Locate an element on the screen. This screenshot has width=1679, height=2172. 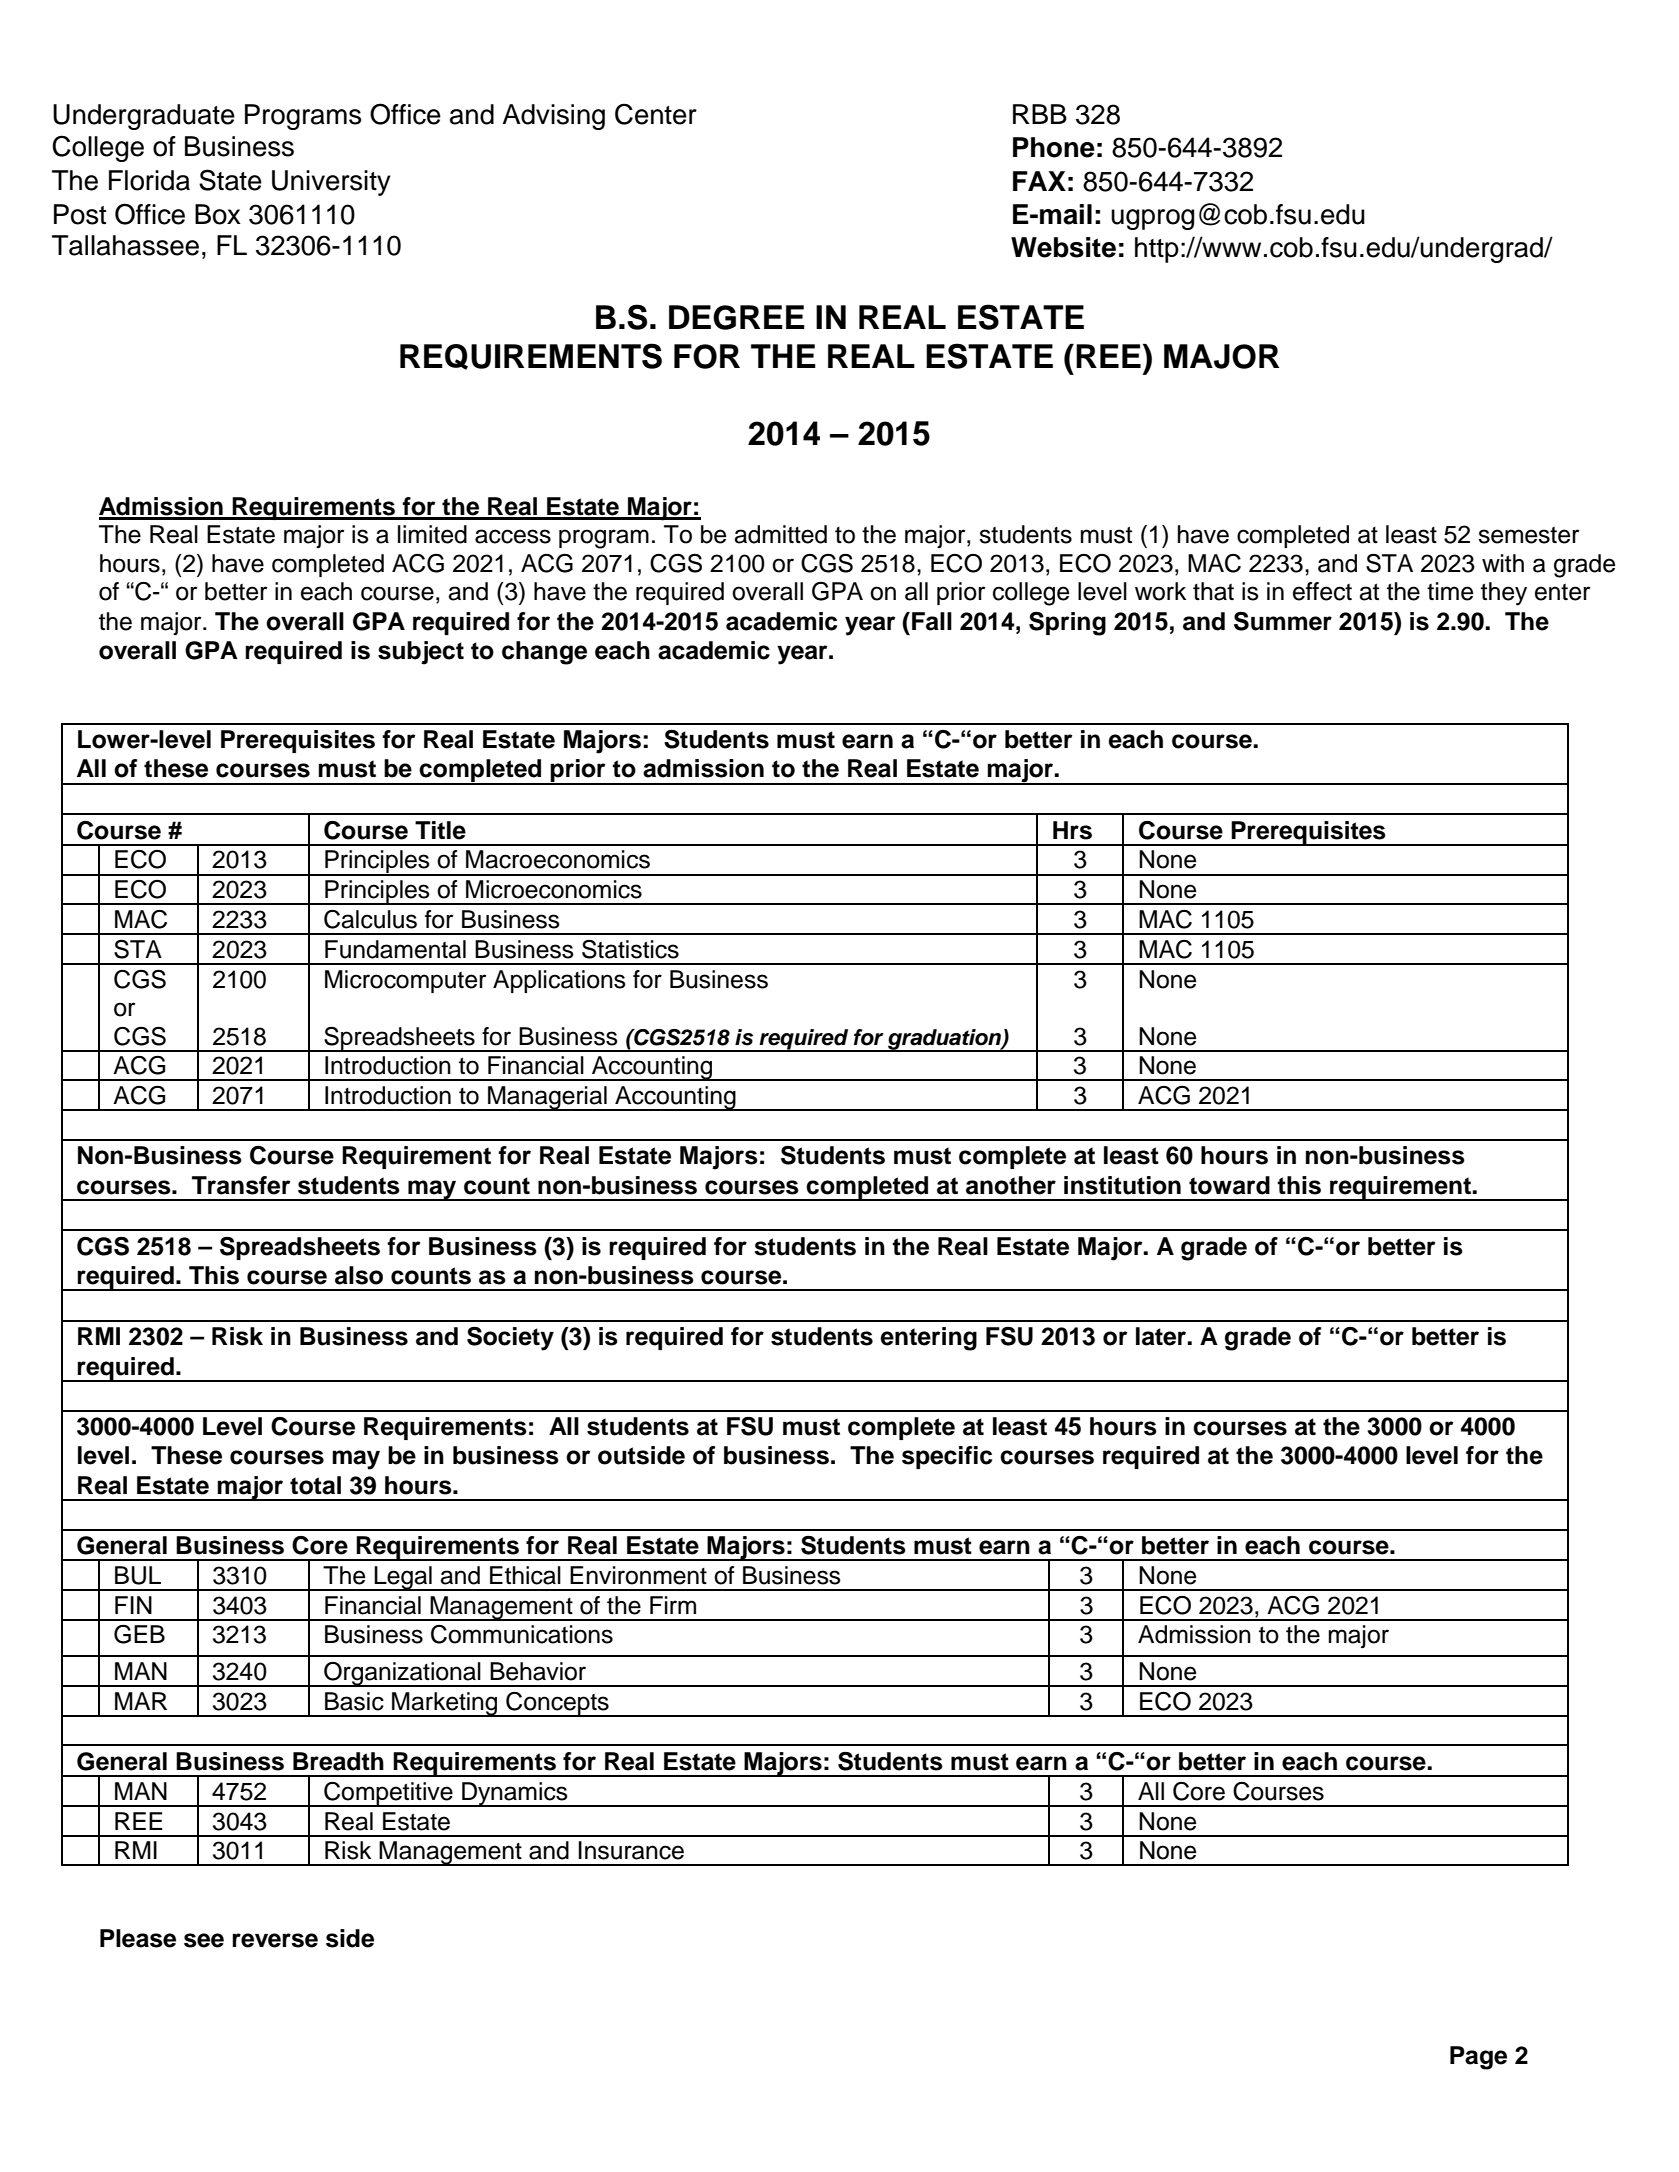
also is located at coordinates (359, 1275).
